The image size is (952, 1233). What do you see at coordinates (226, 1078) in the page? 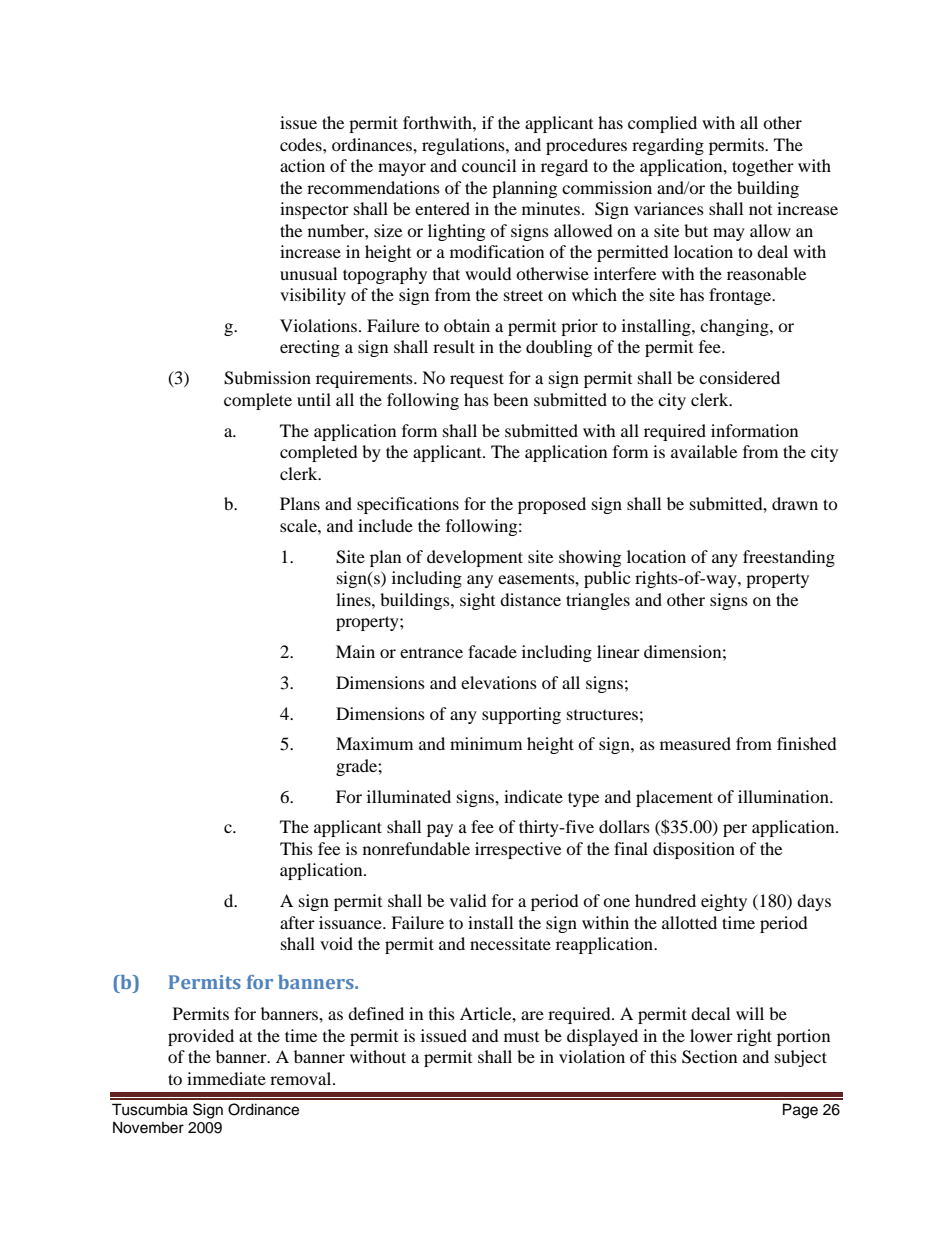
I see `immediate` at bounding box center [226, 1078].
